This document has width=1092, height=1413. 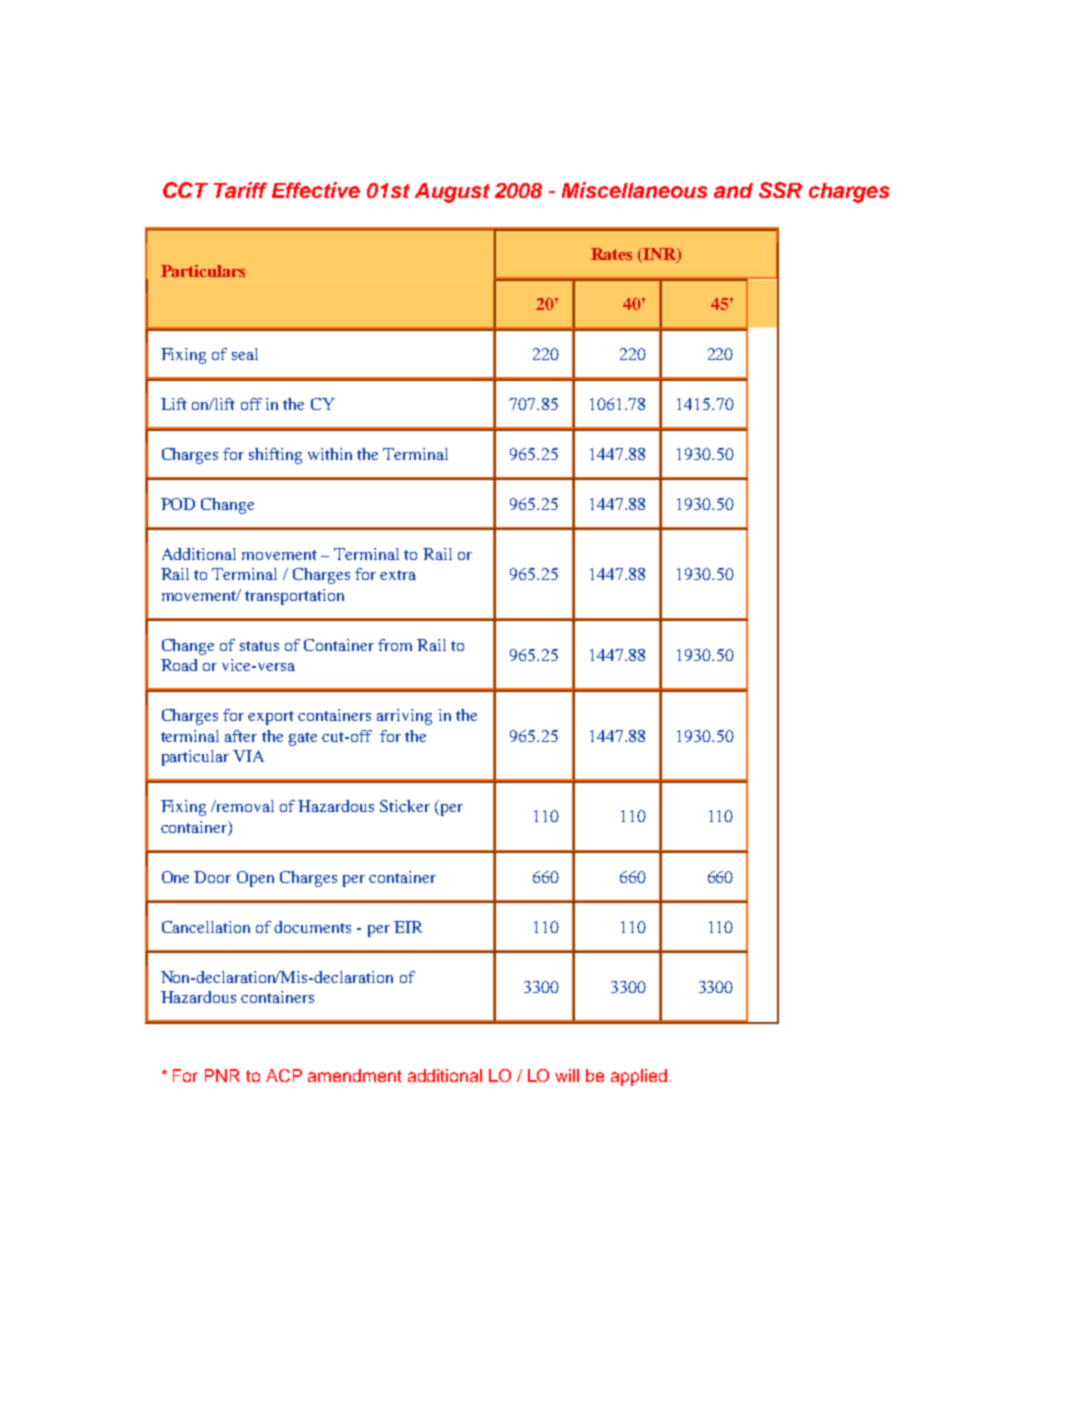 I want to click on ACP, so click(x=284, y=1075).
